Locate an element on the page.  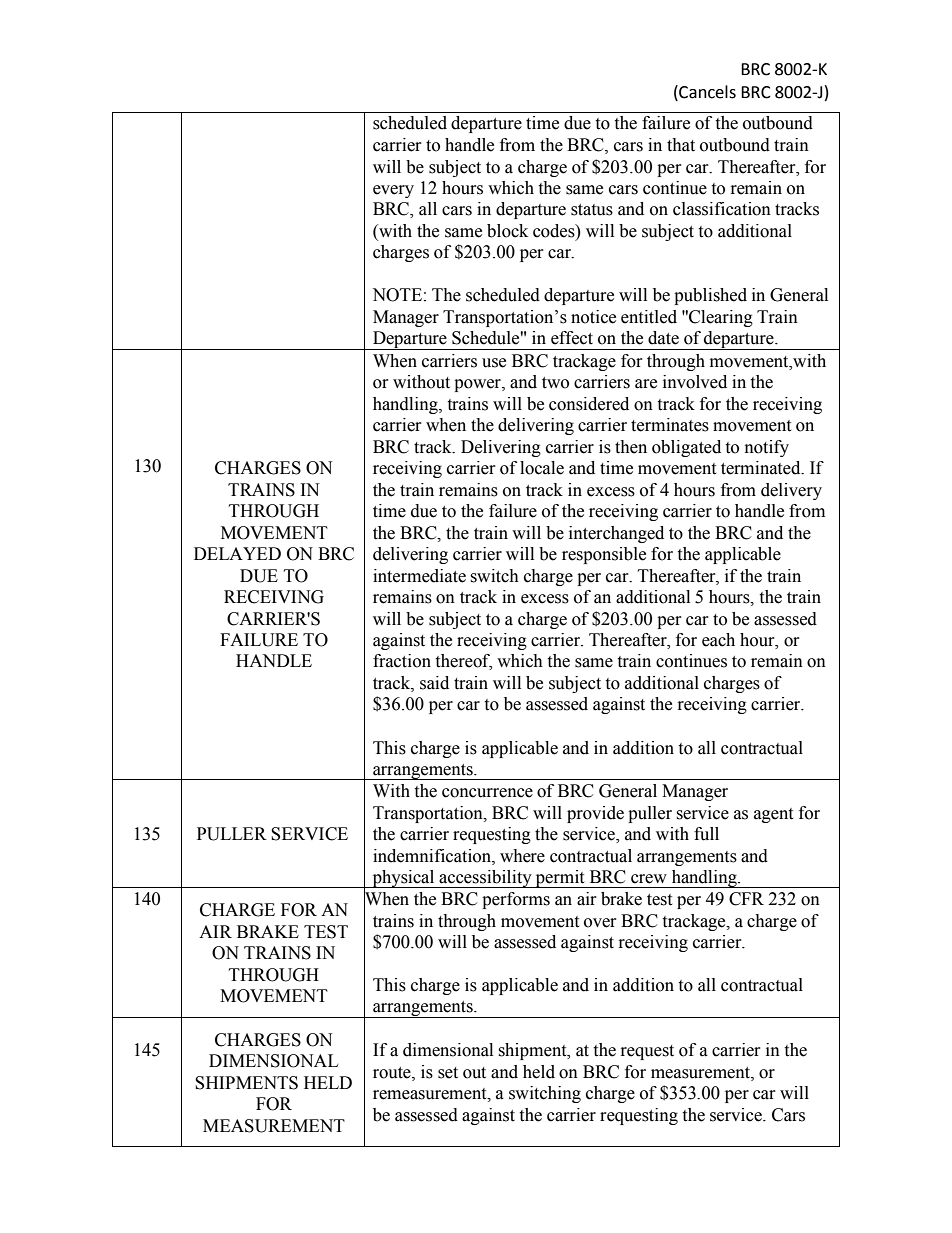
concurrence is located at coordinates (487, 793).
